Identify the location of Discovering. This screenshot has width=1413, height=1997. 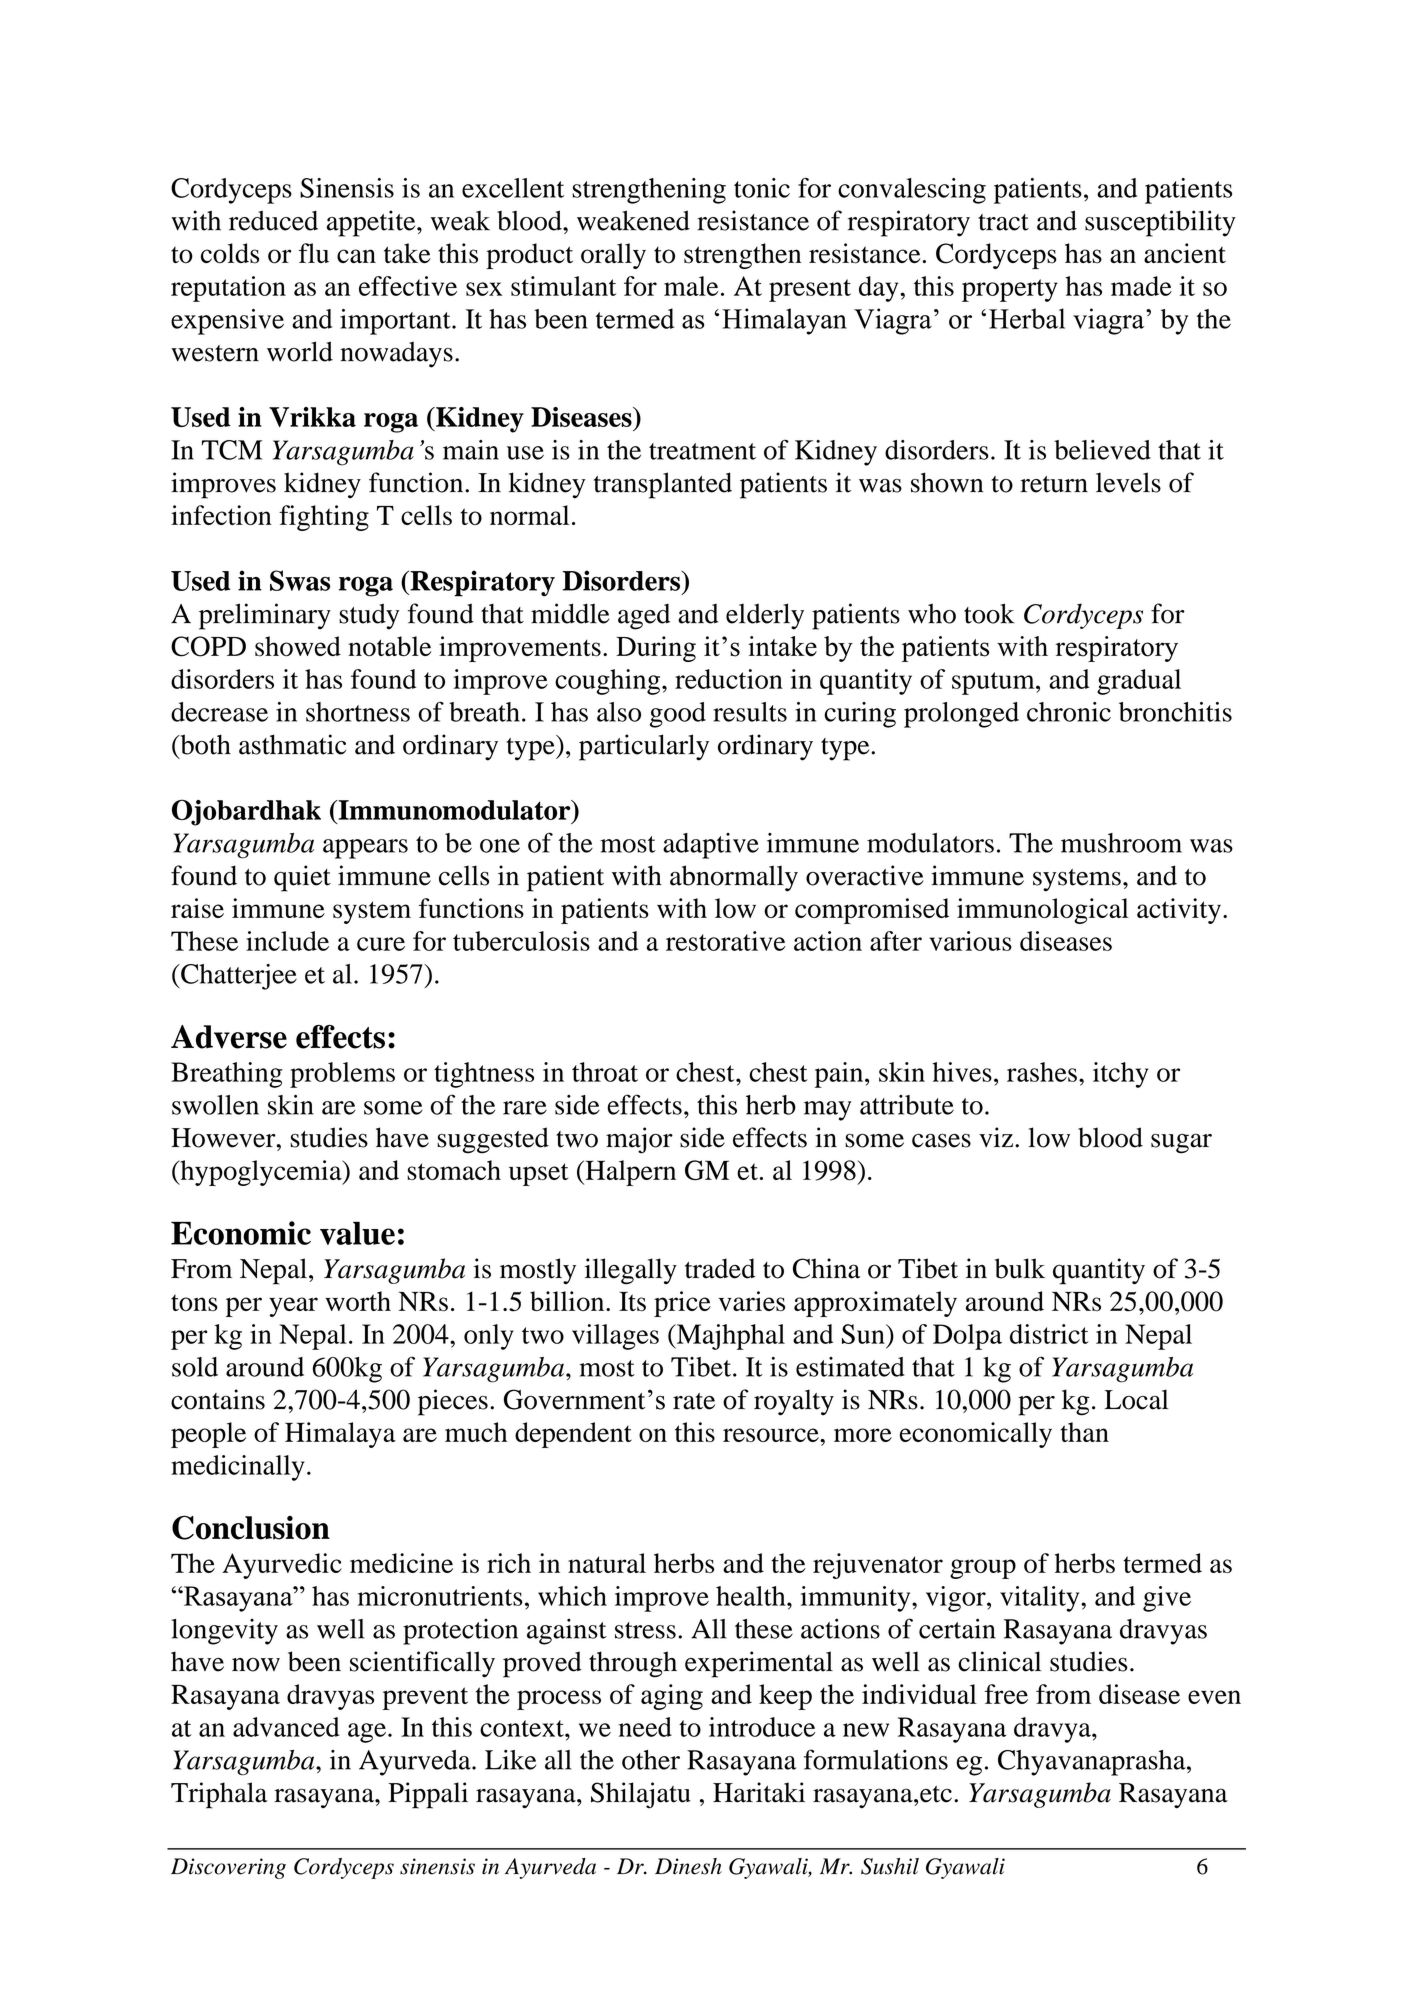
(228, 1868).
